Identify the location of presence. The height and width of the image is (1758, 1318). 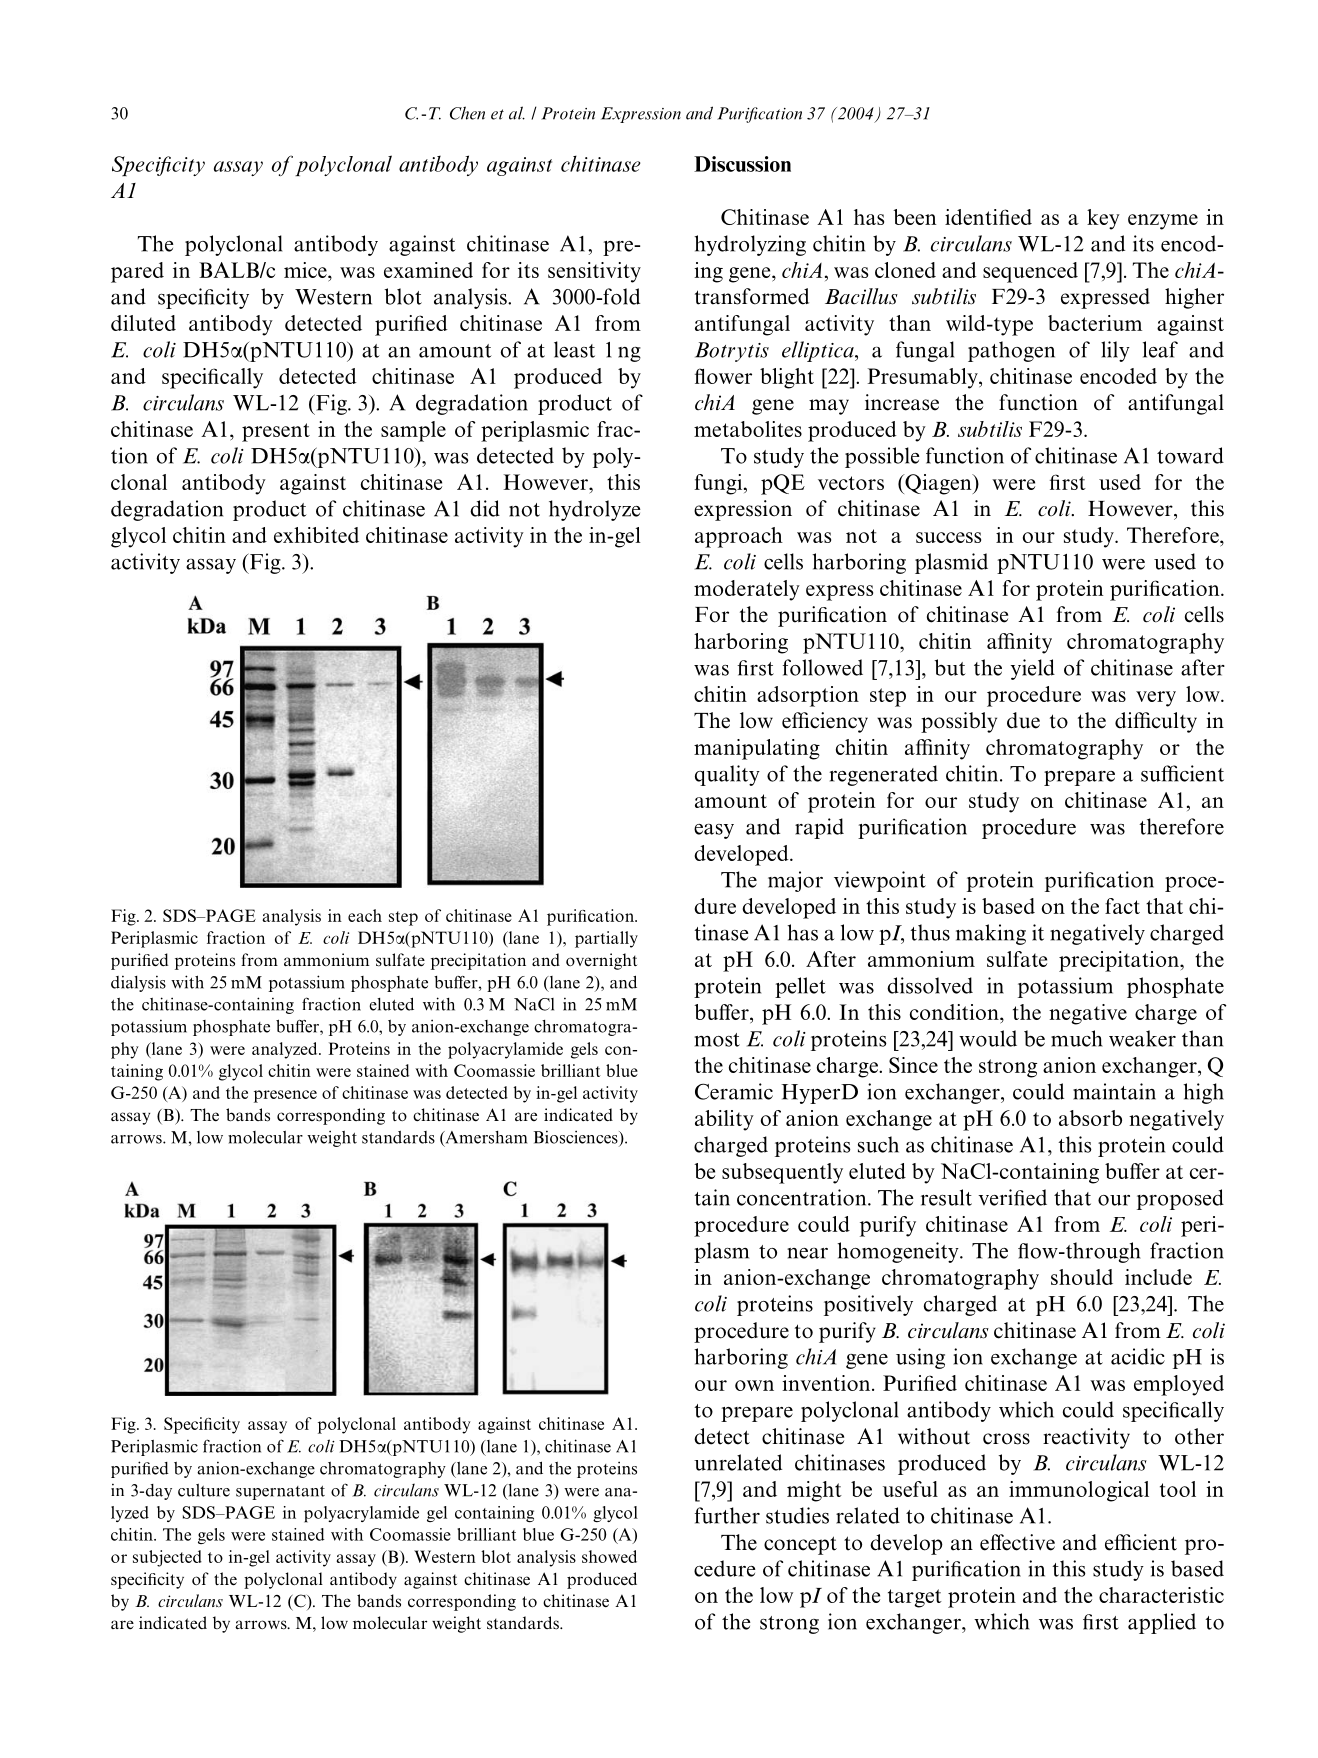
(285, 1096).
